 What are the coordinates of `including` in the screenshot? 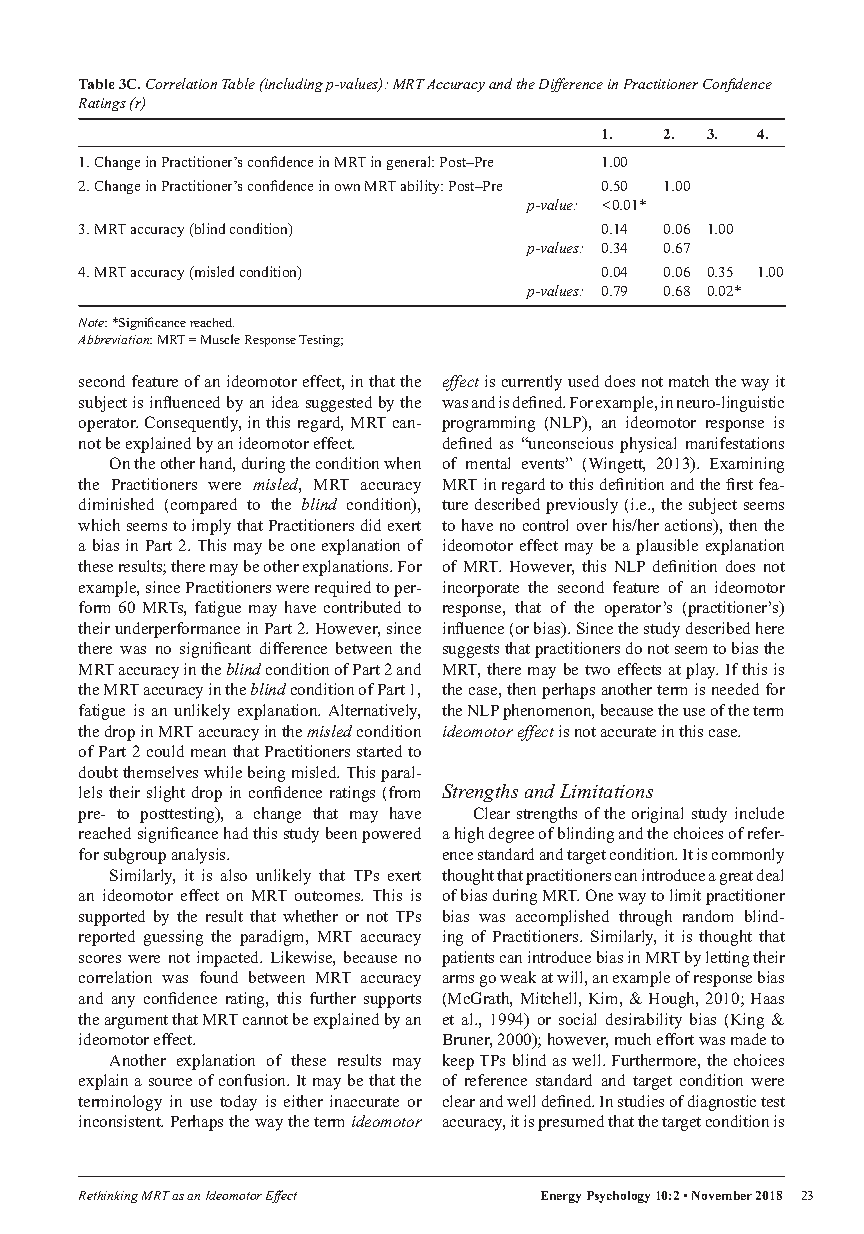 It's located at (293, 85).
